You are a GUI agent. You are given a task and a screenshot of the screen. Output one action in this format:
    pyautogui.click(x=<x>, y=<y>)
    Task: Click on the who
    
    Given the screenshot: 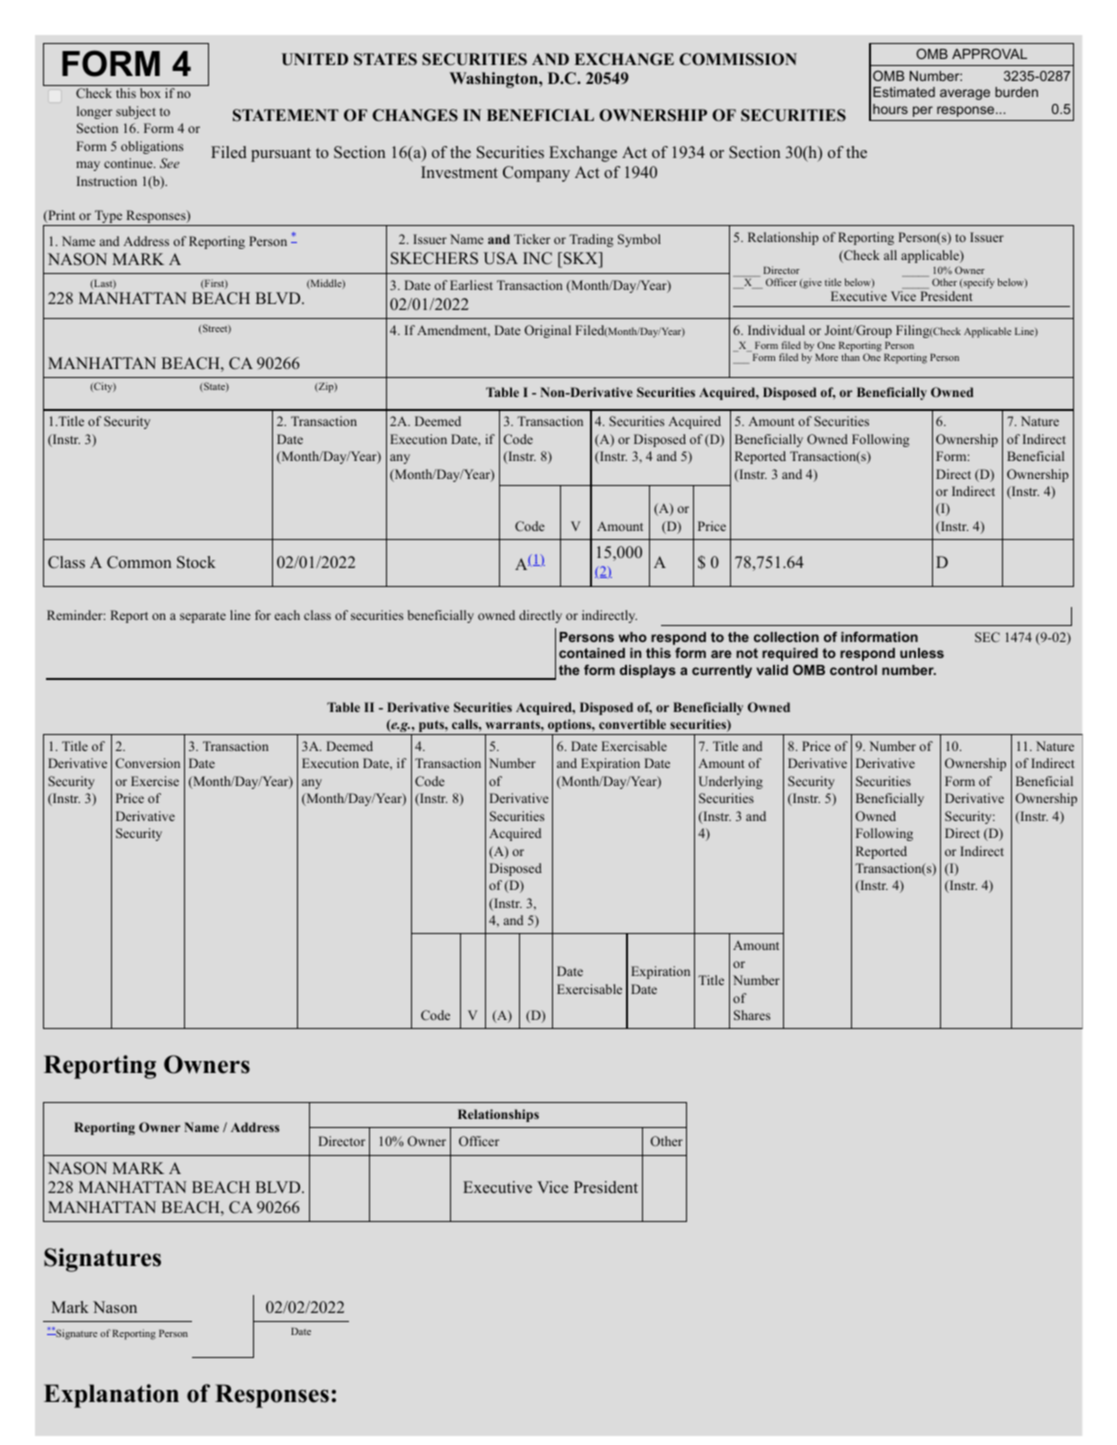 What is the action you would take?
    pyautogui.click(x=633, y=637)
